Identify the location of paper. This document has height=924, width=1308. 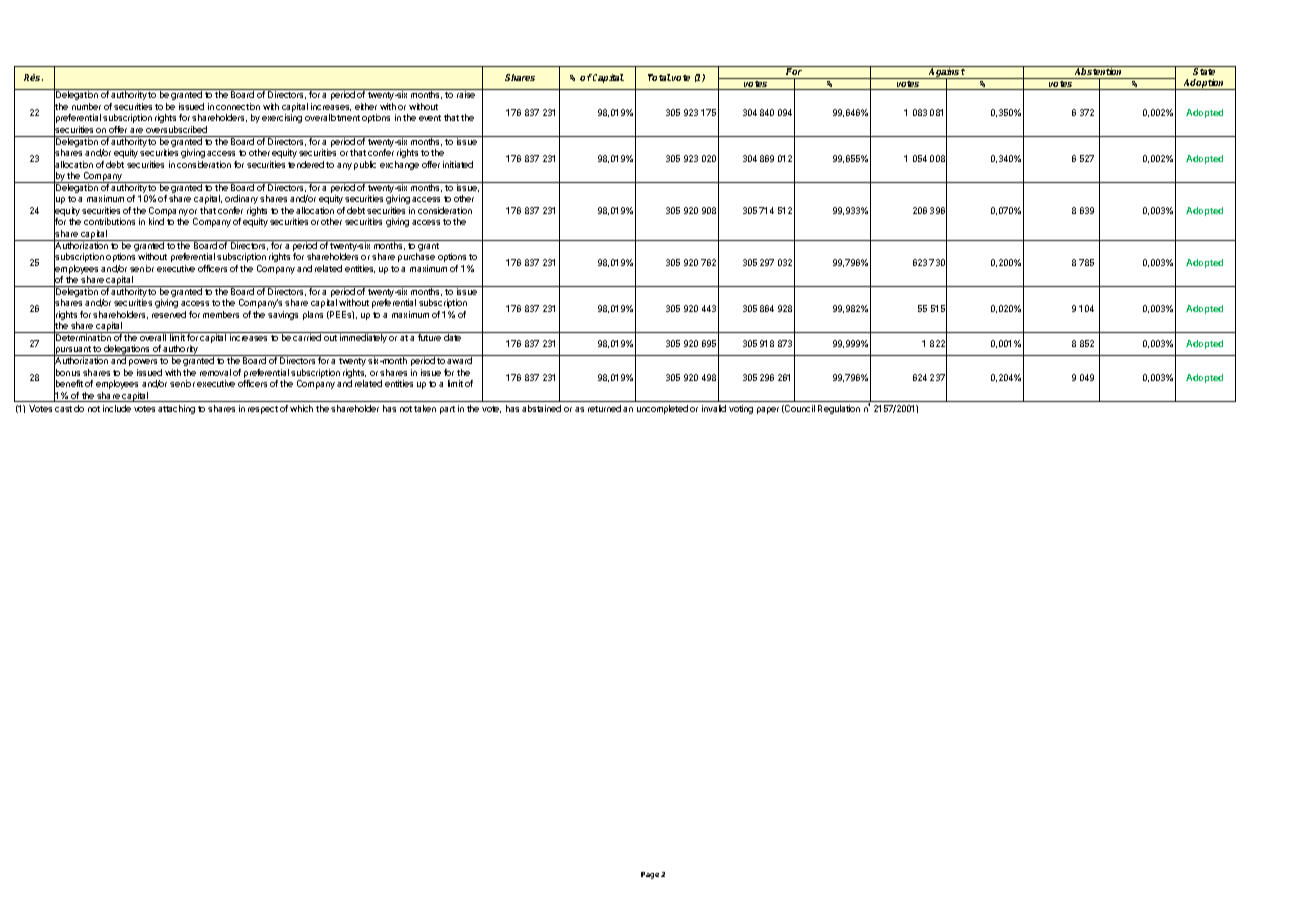
(768, 410).
